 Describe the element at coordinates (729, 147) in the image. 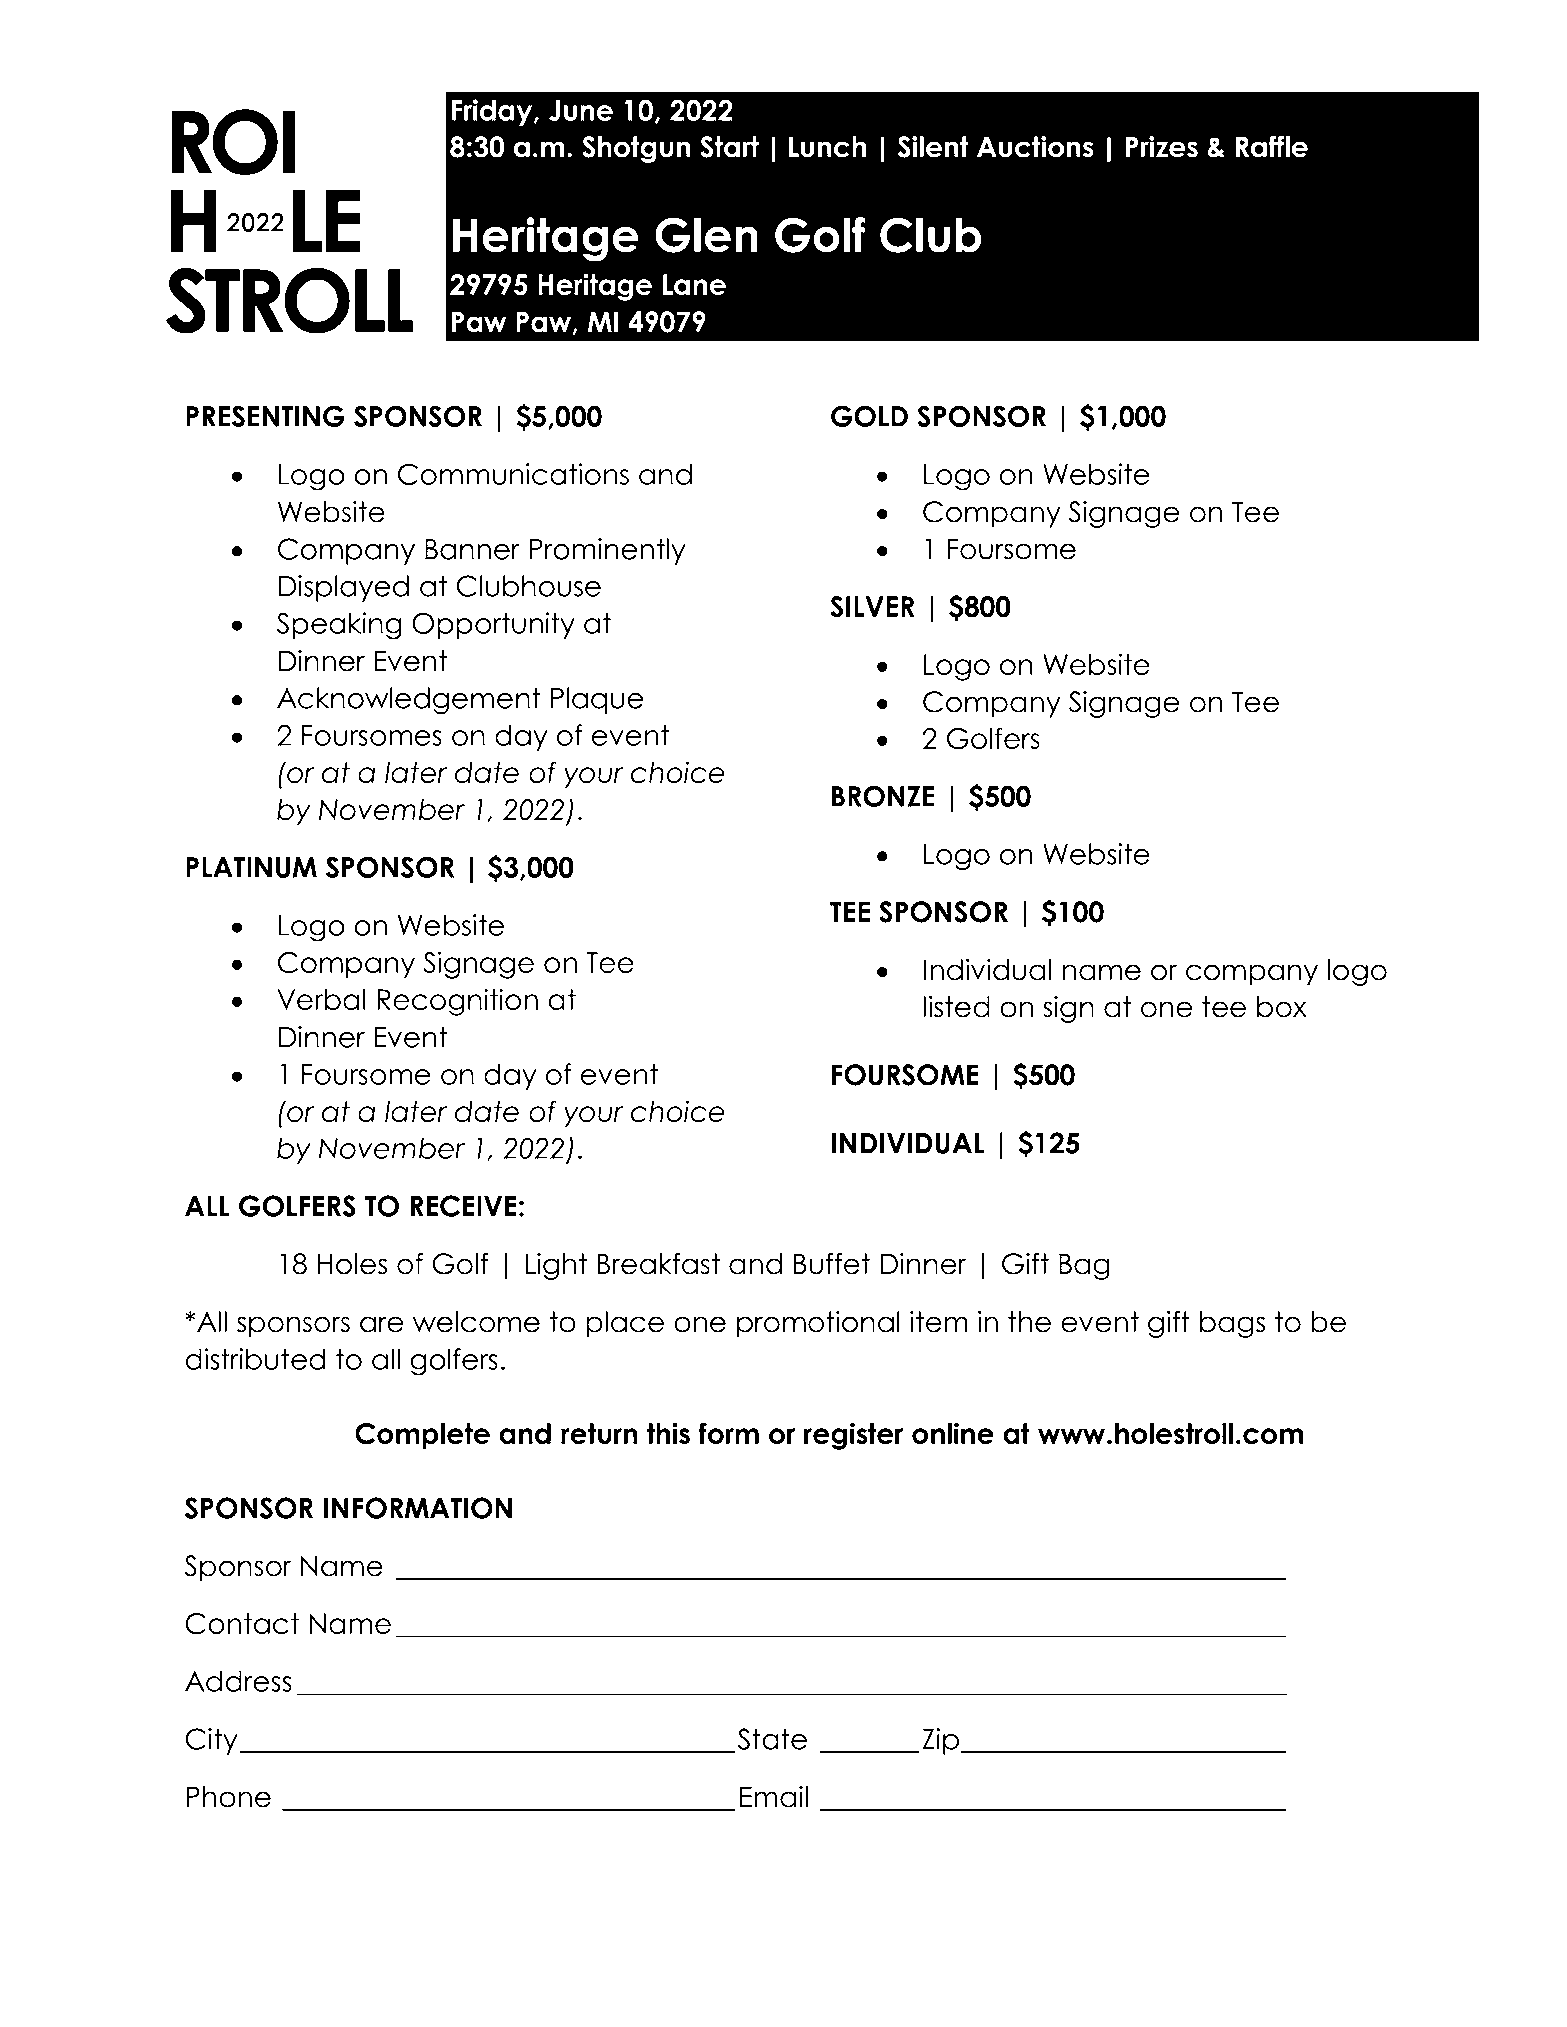

I see `Start` at that location.
